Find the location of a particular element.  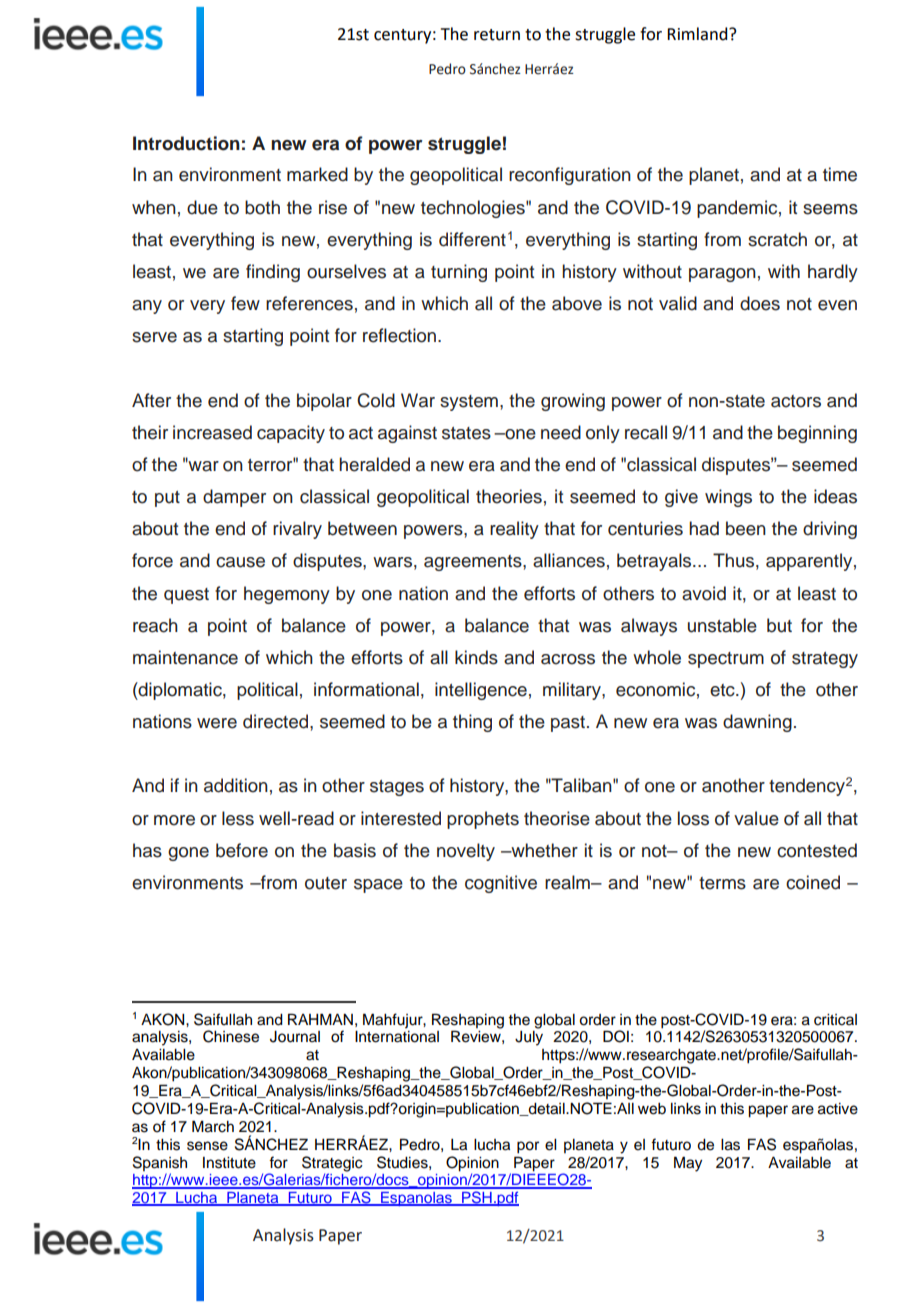

time is located at coordinates (840, 174).
